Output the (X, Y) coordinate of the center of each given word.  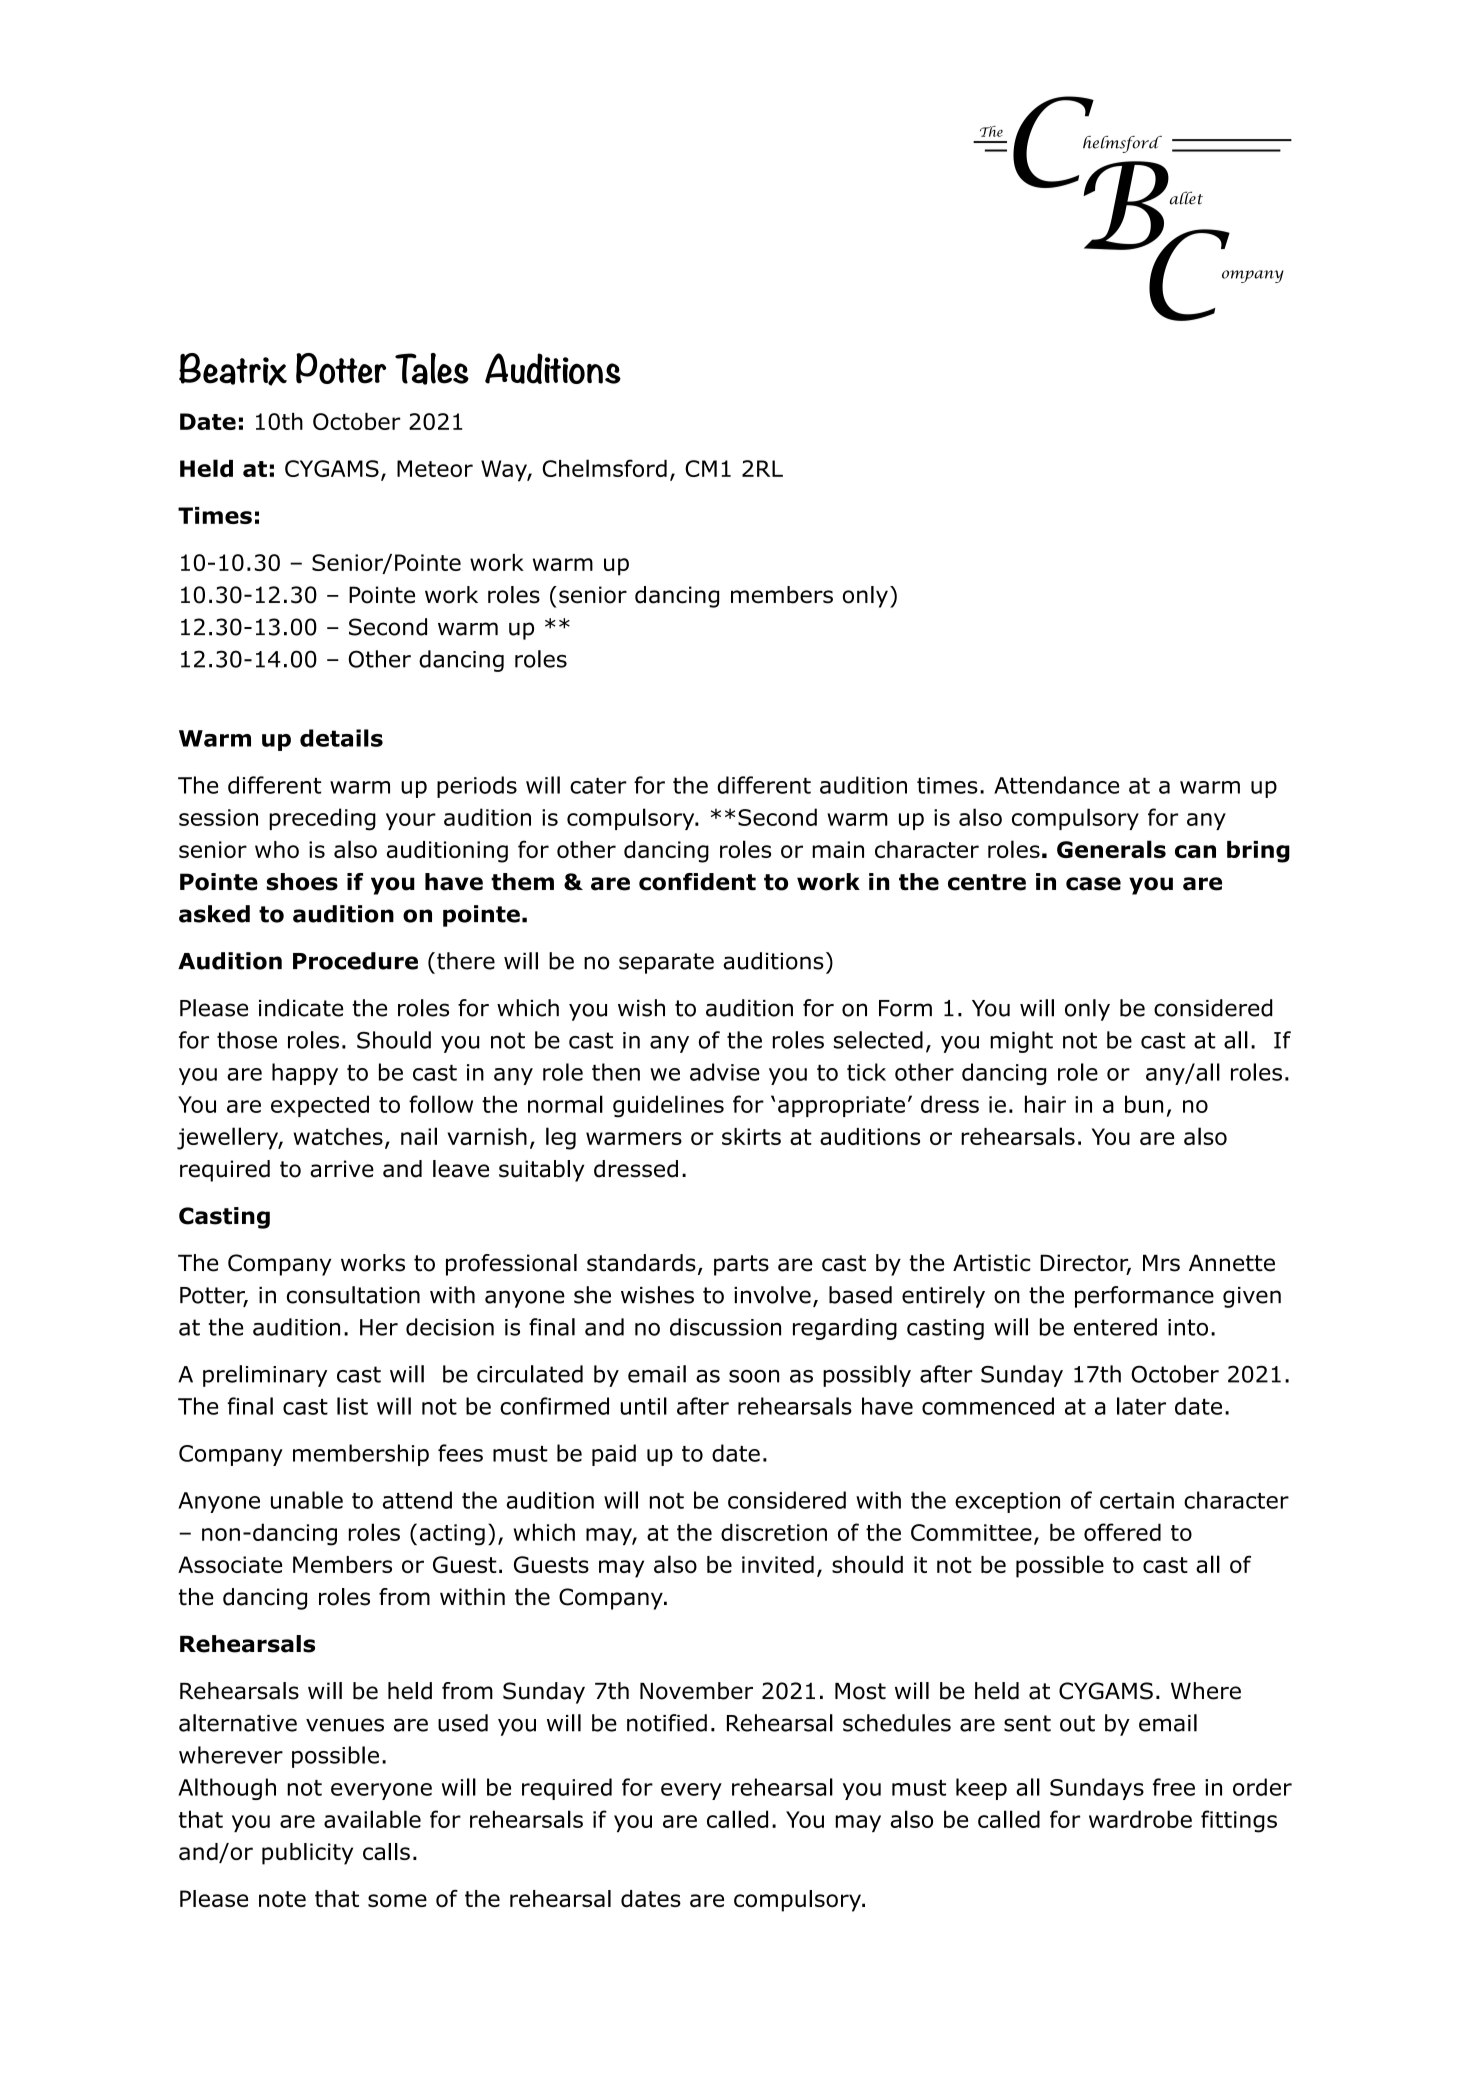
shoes (302, 882)
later (1141, 1406)
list (352, 1406)
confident (697, 882)
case (1093, 884)
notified (667, 1723)
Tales (432, 369)
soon (754, 1376)
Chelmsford (604, 468)
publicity (307, 1854)
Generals (1111, 849)
